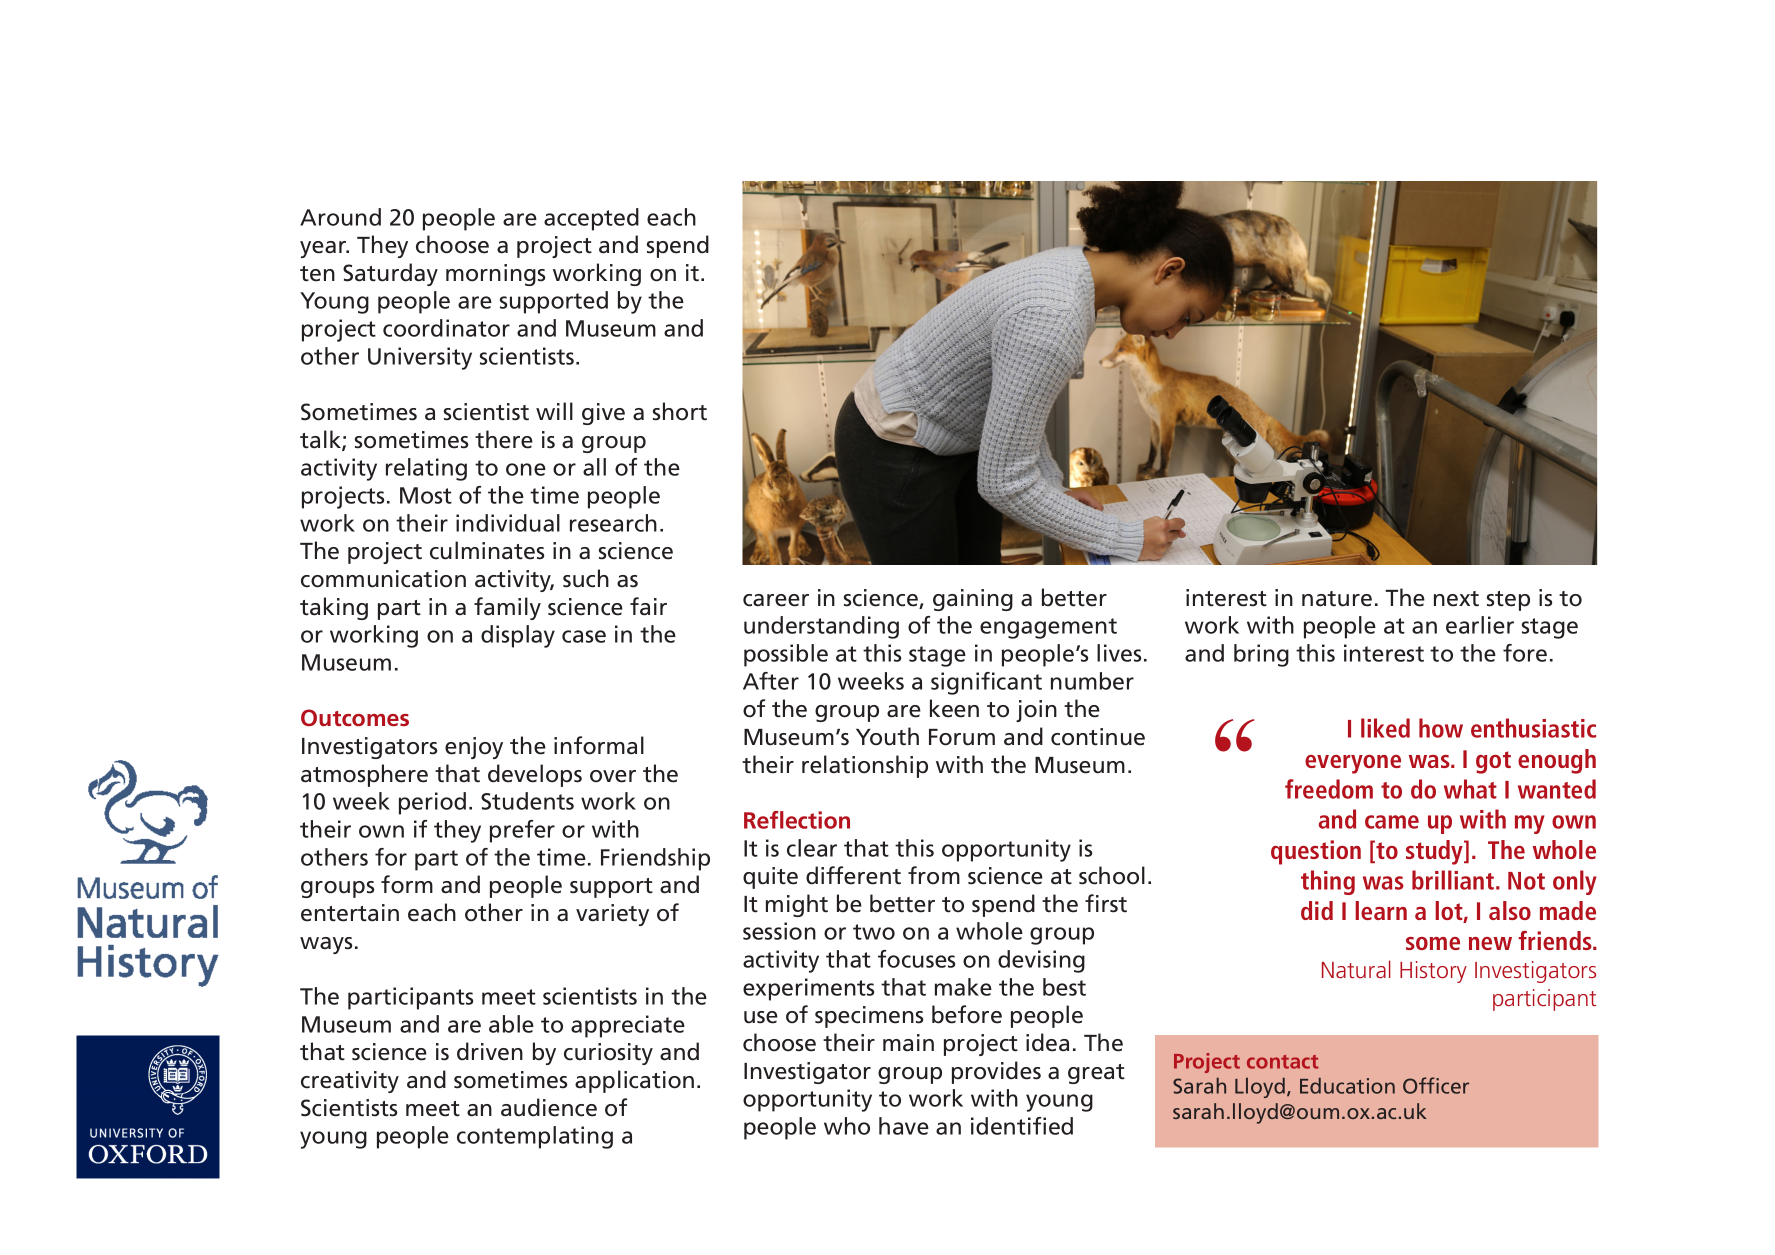  I want to click on accepted, so click(591, 219).
